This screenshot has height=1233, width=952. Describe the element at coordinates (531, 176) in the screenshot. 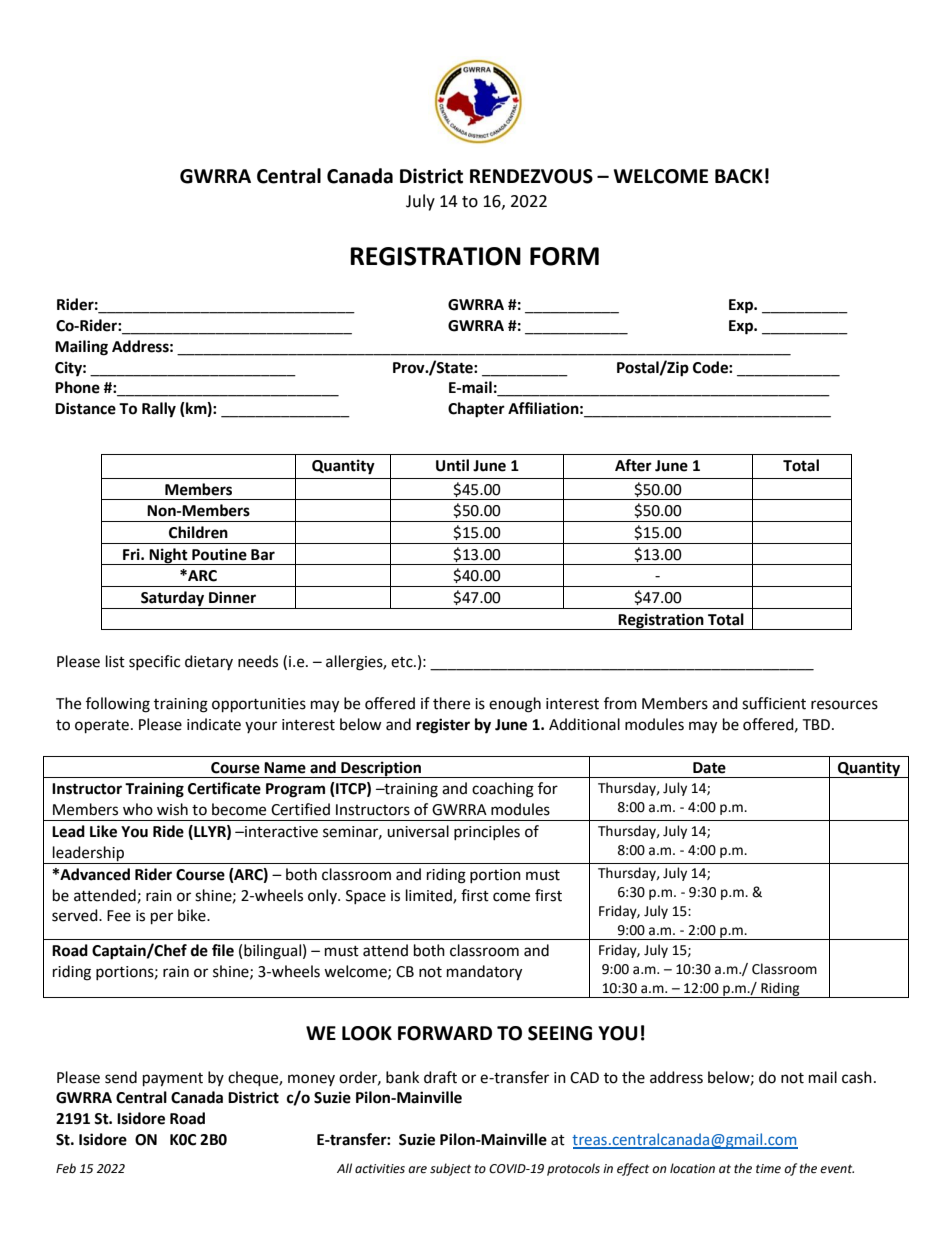

I see `RENDEZVOUS` at that location.
